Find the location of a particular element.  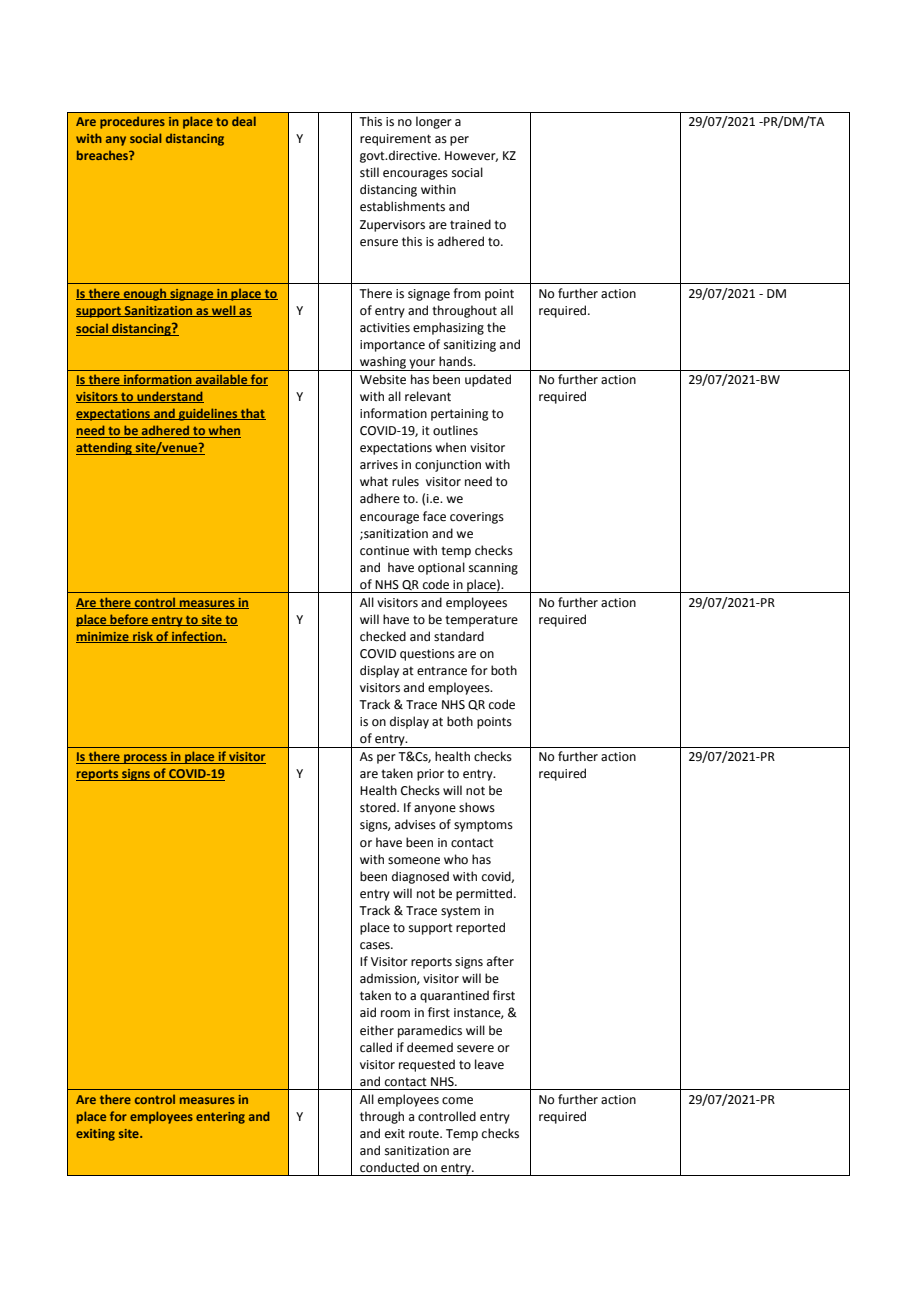

entering is located at coordinates (220, 1118).
